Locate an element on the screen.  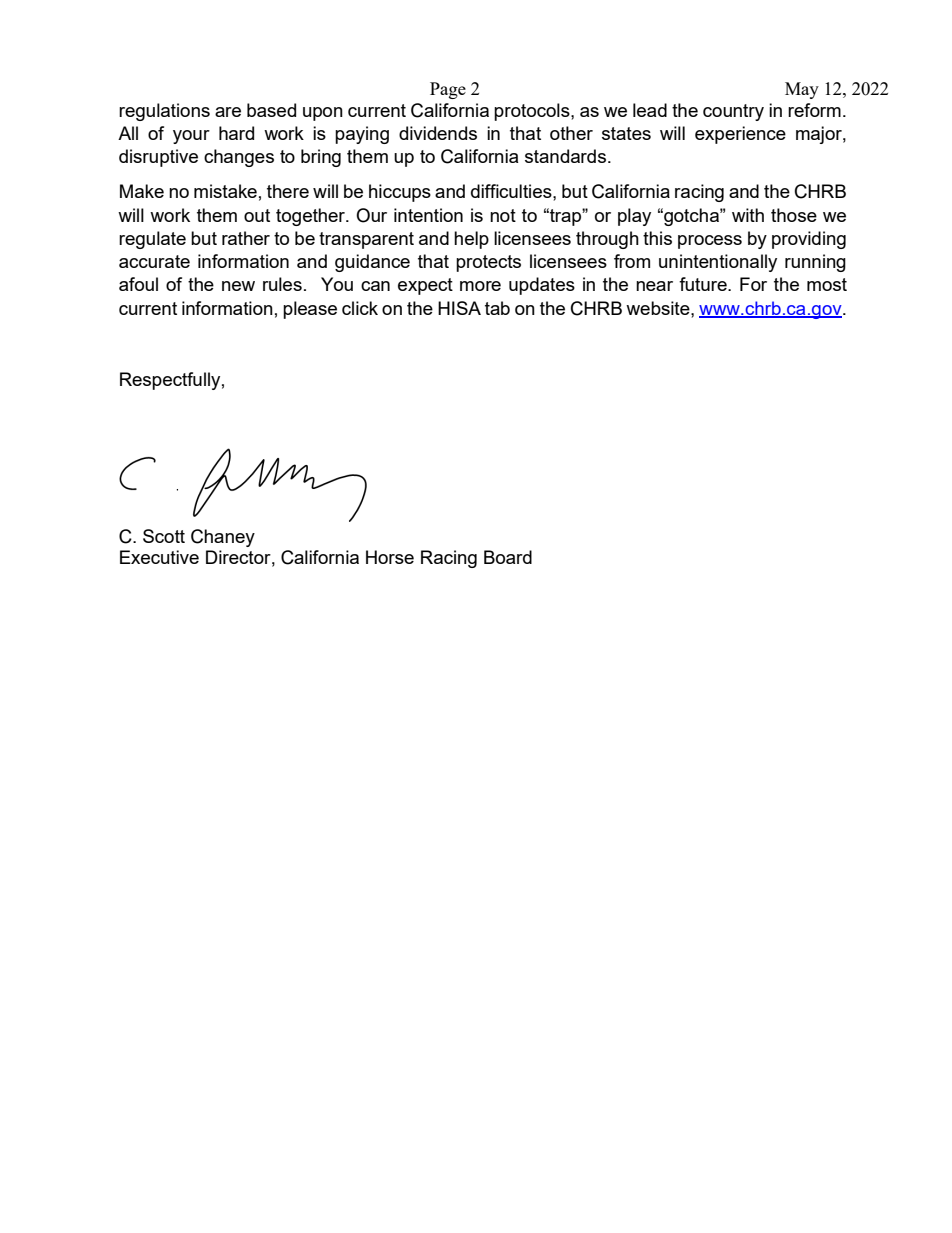
Page is located at coordinates (448, 90).
